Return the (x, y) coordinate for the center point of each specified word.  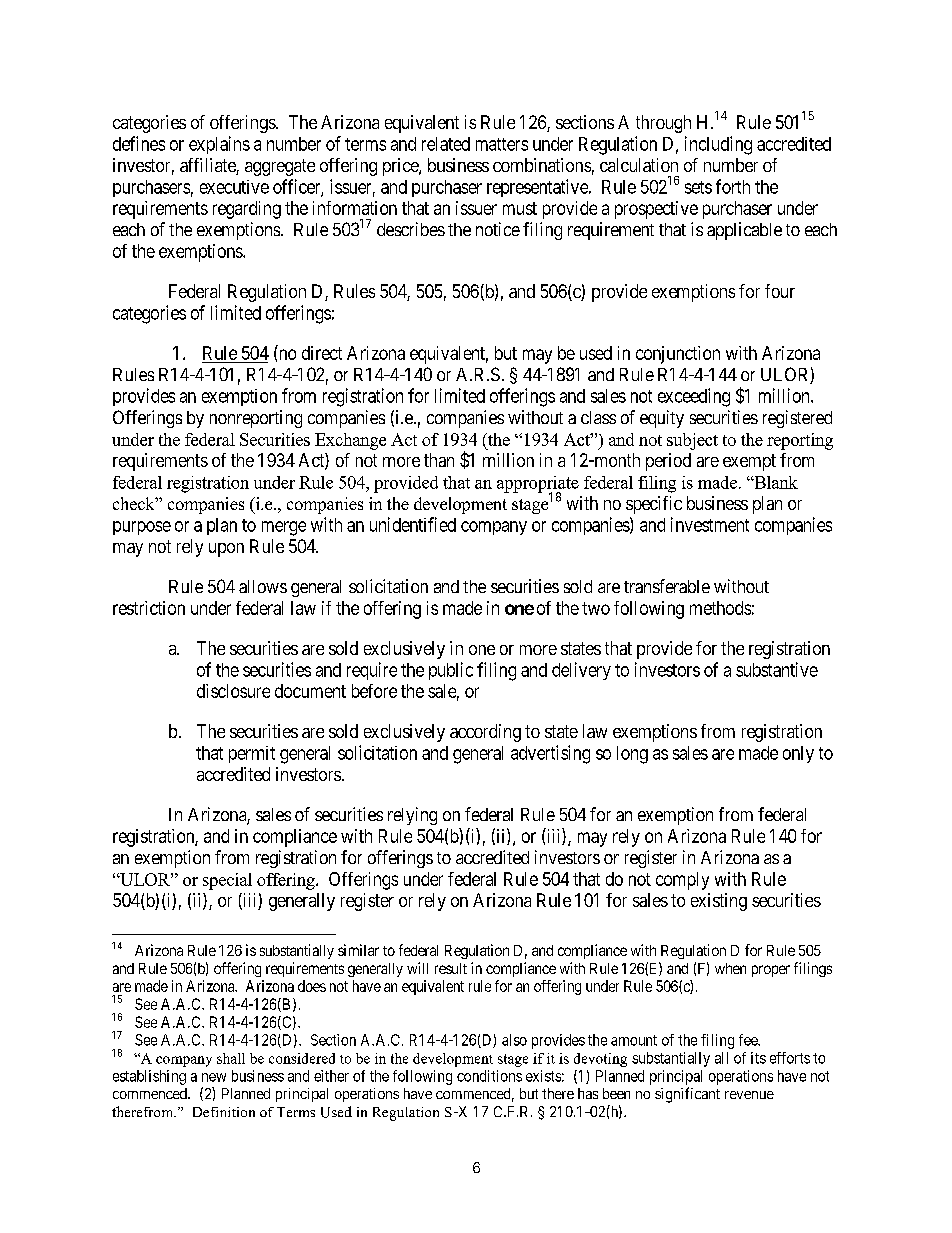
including (718, 145)
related (446, 144)
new (214, 1077)
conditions (489, 1076)
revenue (749, 1095)
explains (219, 145)
